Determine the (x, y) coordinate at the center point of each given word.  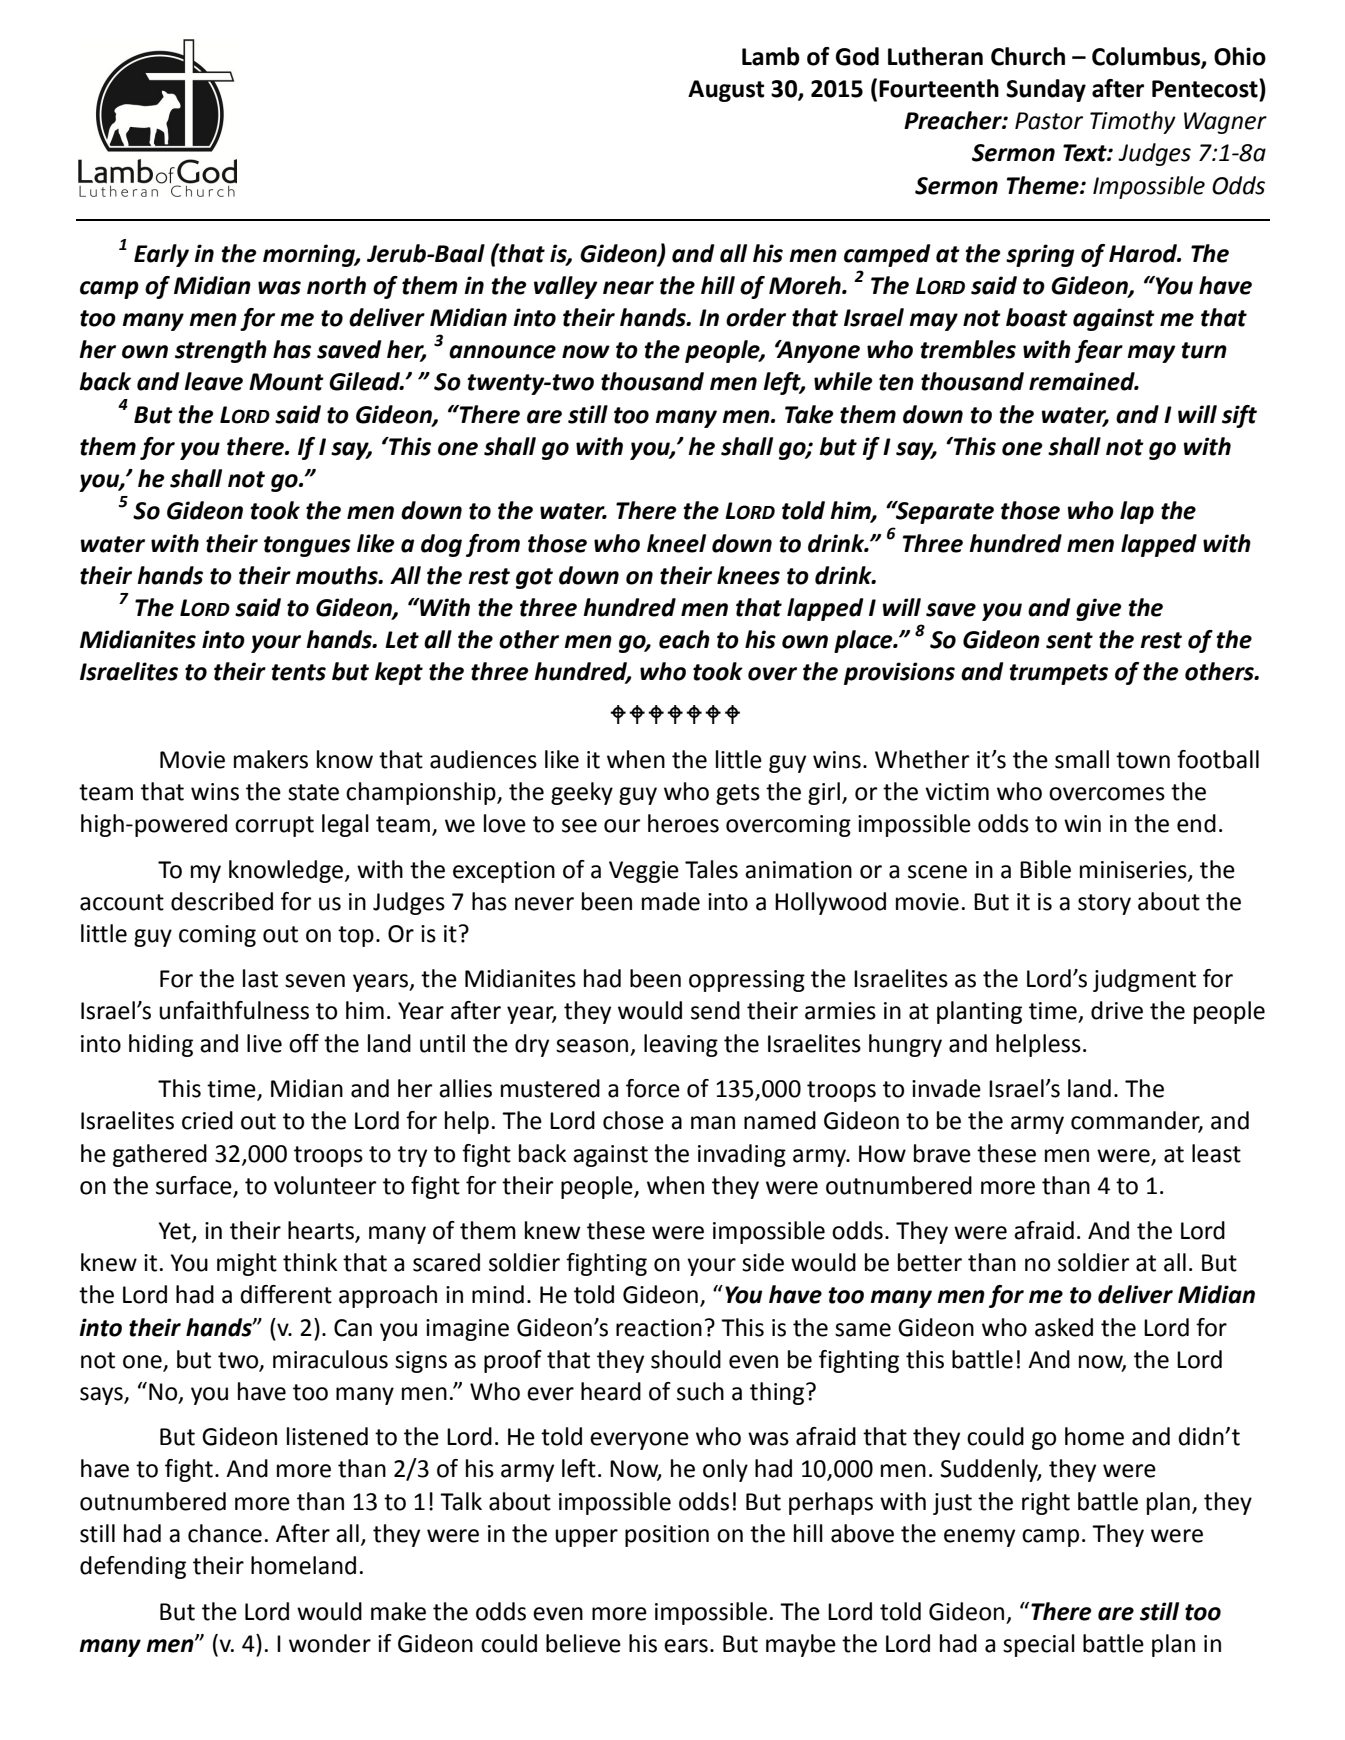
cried (207, 1120)
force (653, 1088)
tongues (307, 546)
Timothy (1133, 122)
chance (225, 1533)
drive (1117, 1010)
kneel (676, 543)
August (726, 91)
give (1099, 609)
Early (161, 255)
